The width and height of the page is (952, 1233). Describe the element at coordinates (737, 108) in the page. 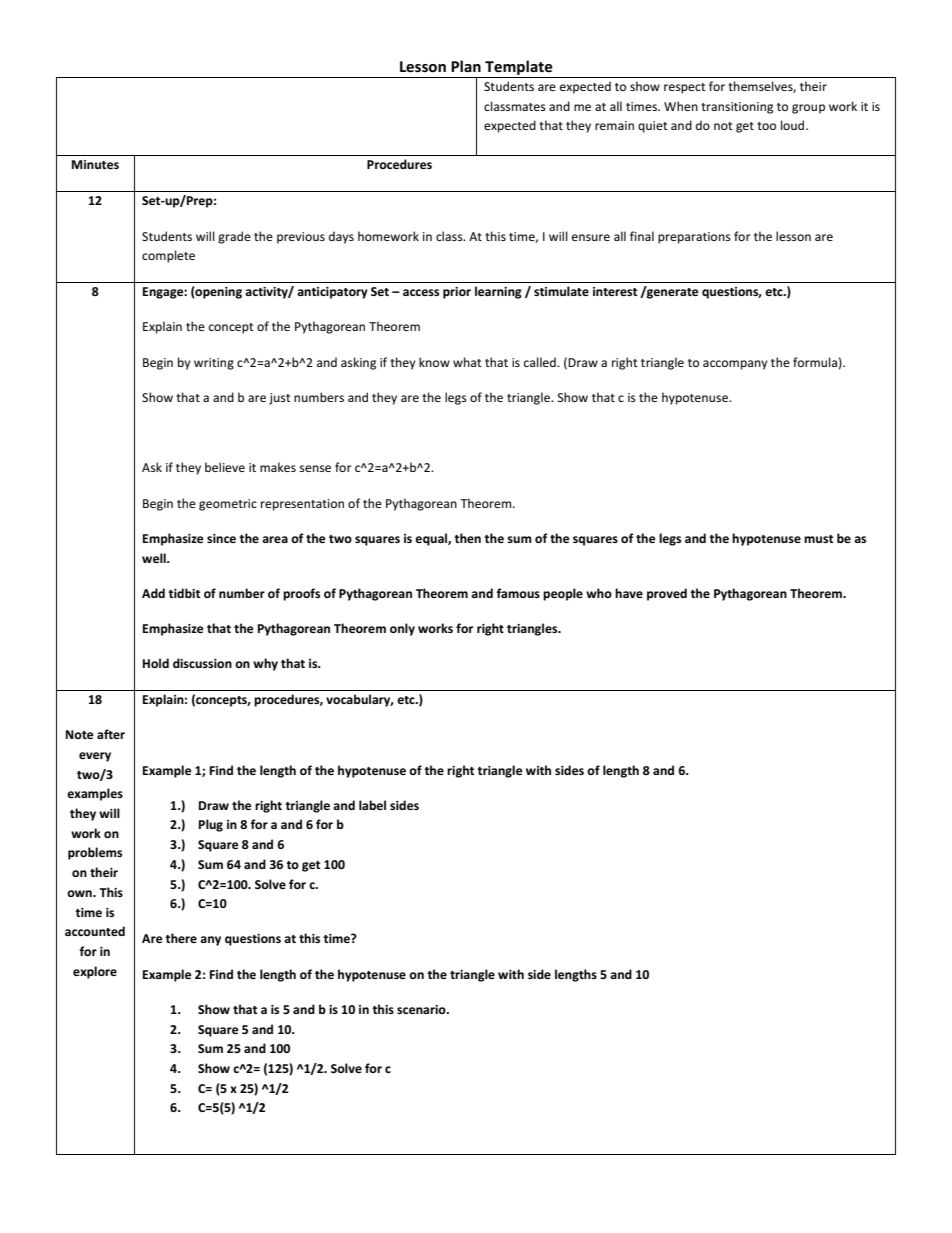

I see `transitioning` at that location.
